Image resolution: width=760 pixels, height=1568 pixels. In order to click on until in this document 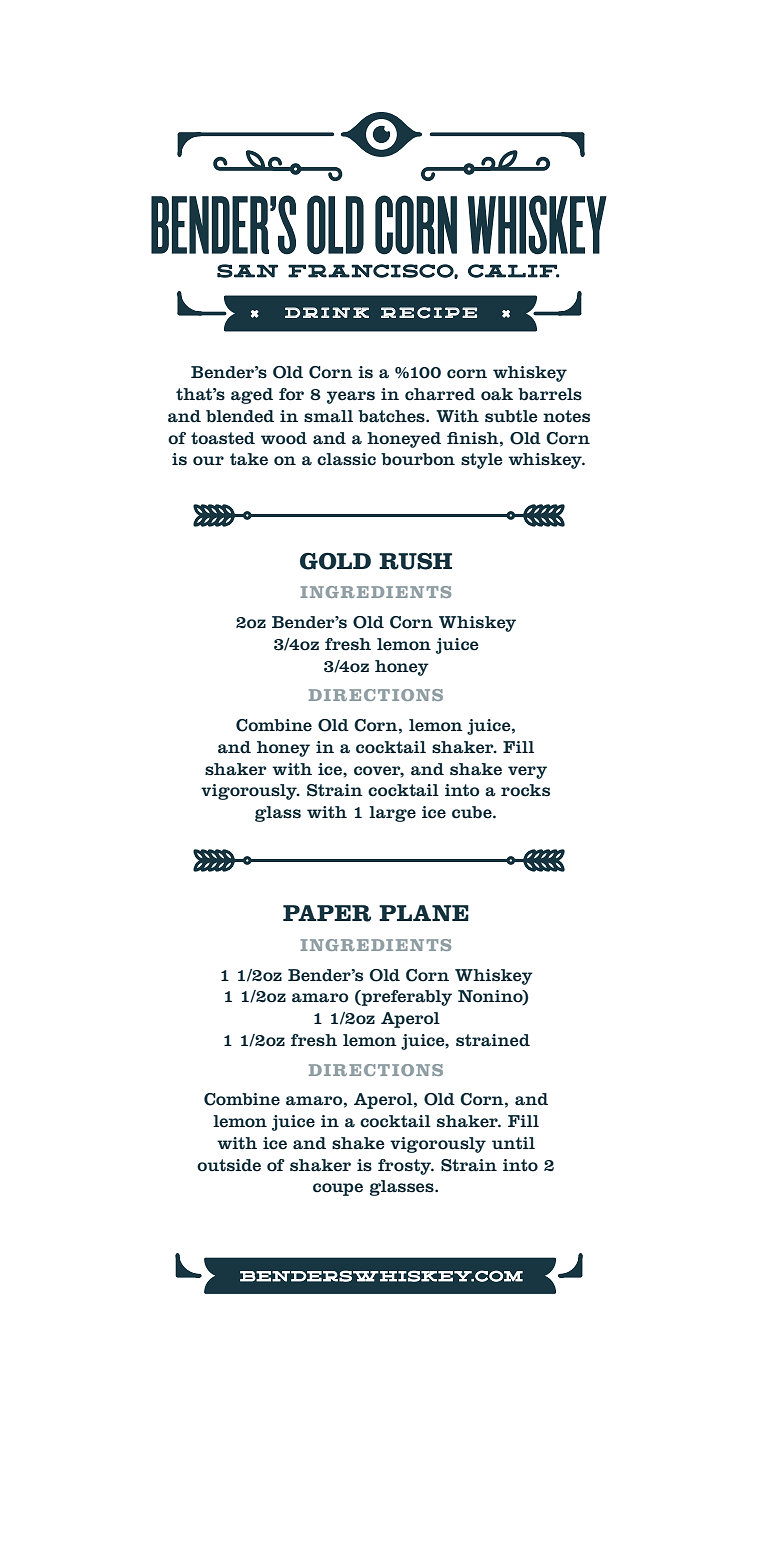, I will do `click(513, 1143)`.
